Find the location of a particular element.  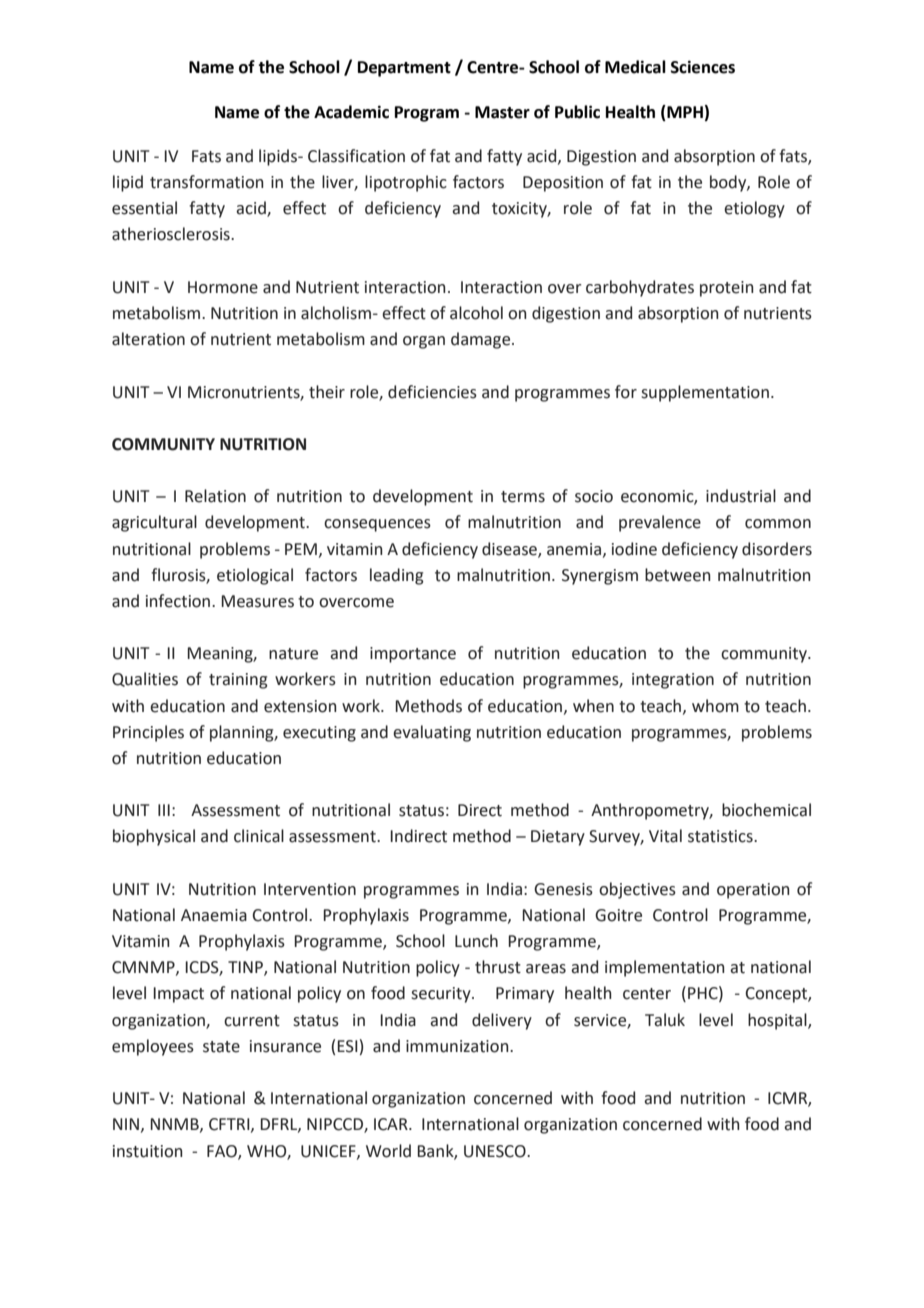

MPH is located at coordinates (684, 113).
